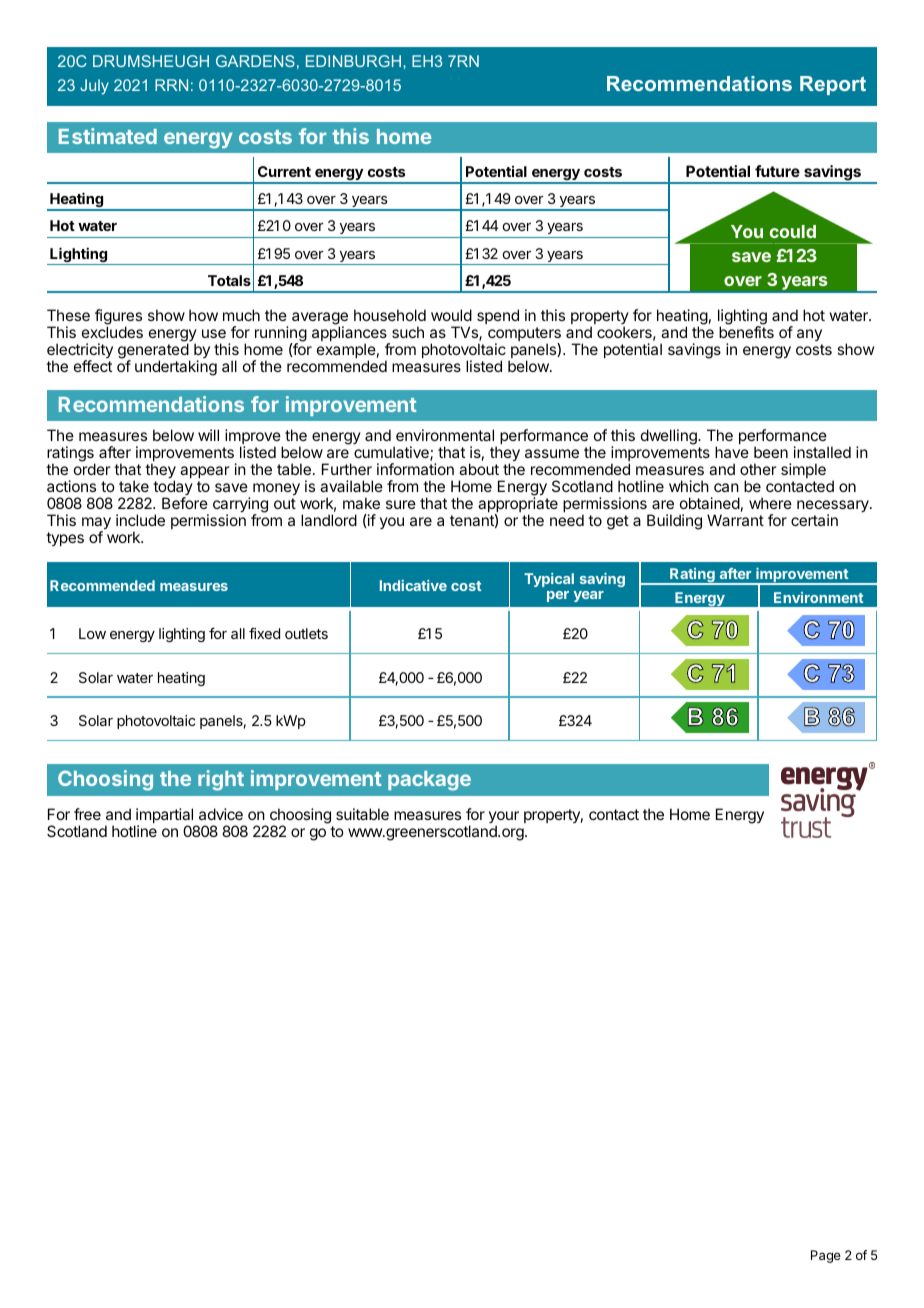 This screenshot has width=924, height=1308. What do you see at coordinates (735, 520) in the screenshot?
I see `Warrant` at bounding box center [735, 520].
